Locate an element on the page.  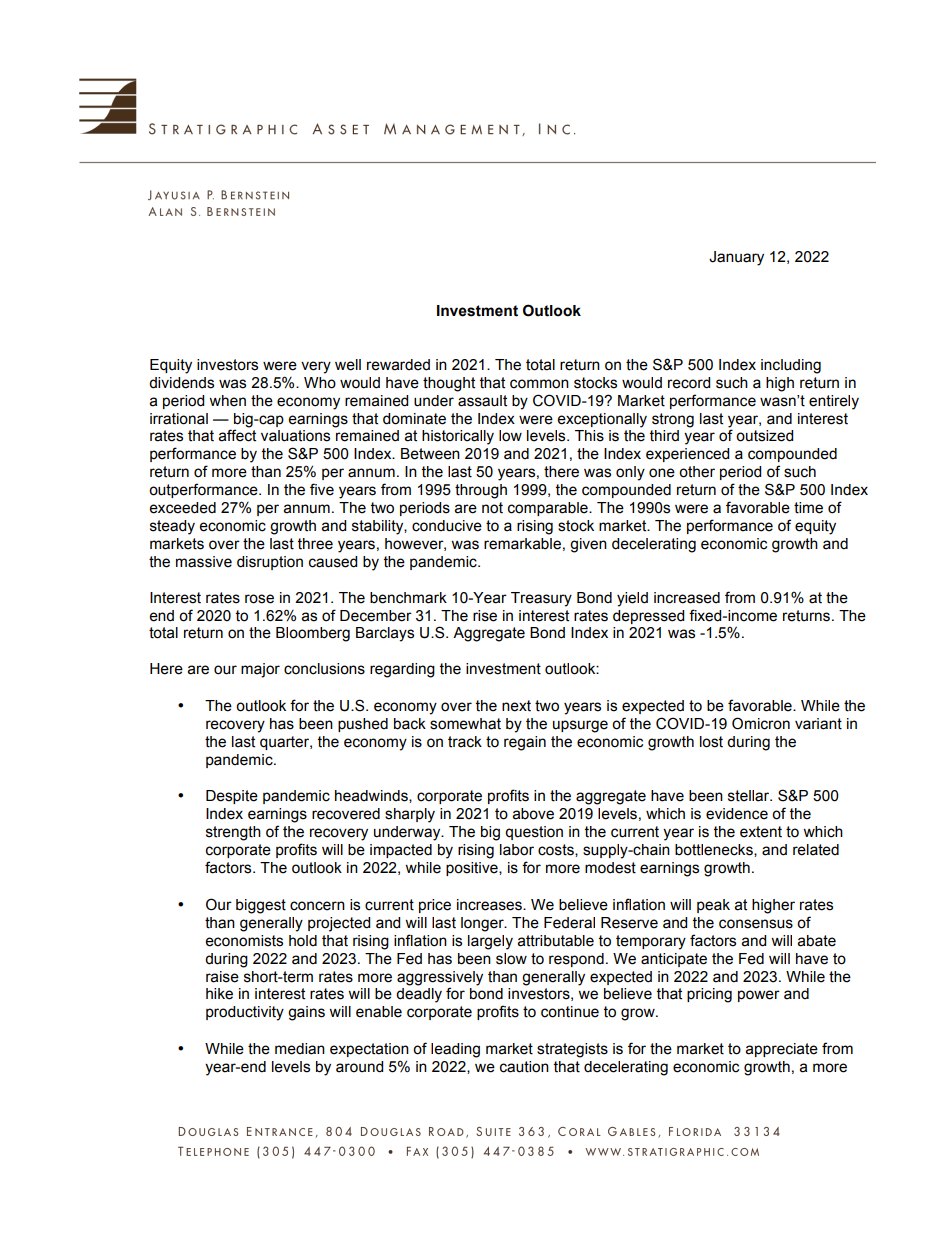
caution is located at coordinates (524, 1067).
